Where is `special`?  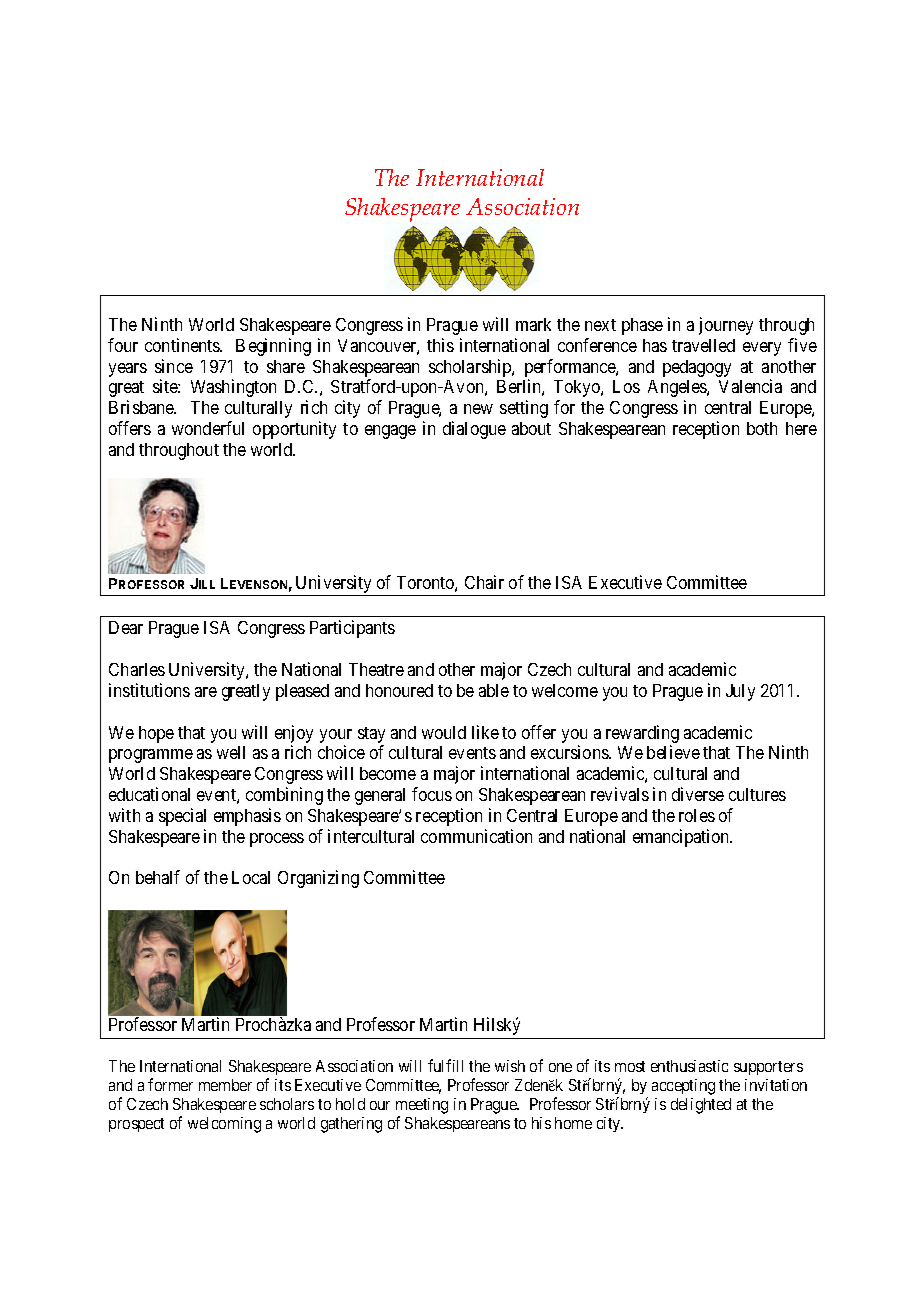
special is located at coordinates (182, 817).
